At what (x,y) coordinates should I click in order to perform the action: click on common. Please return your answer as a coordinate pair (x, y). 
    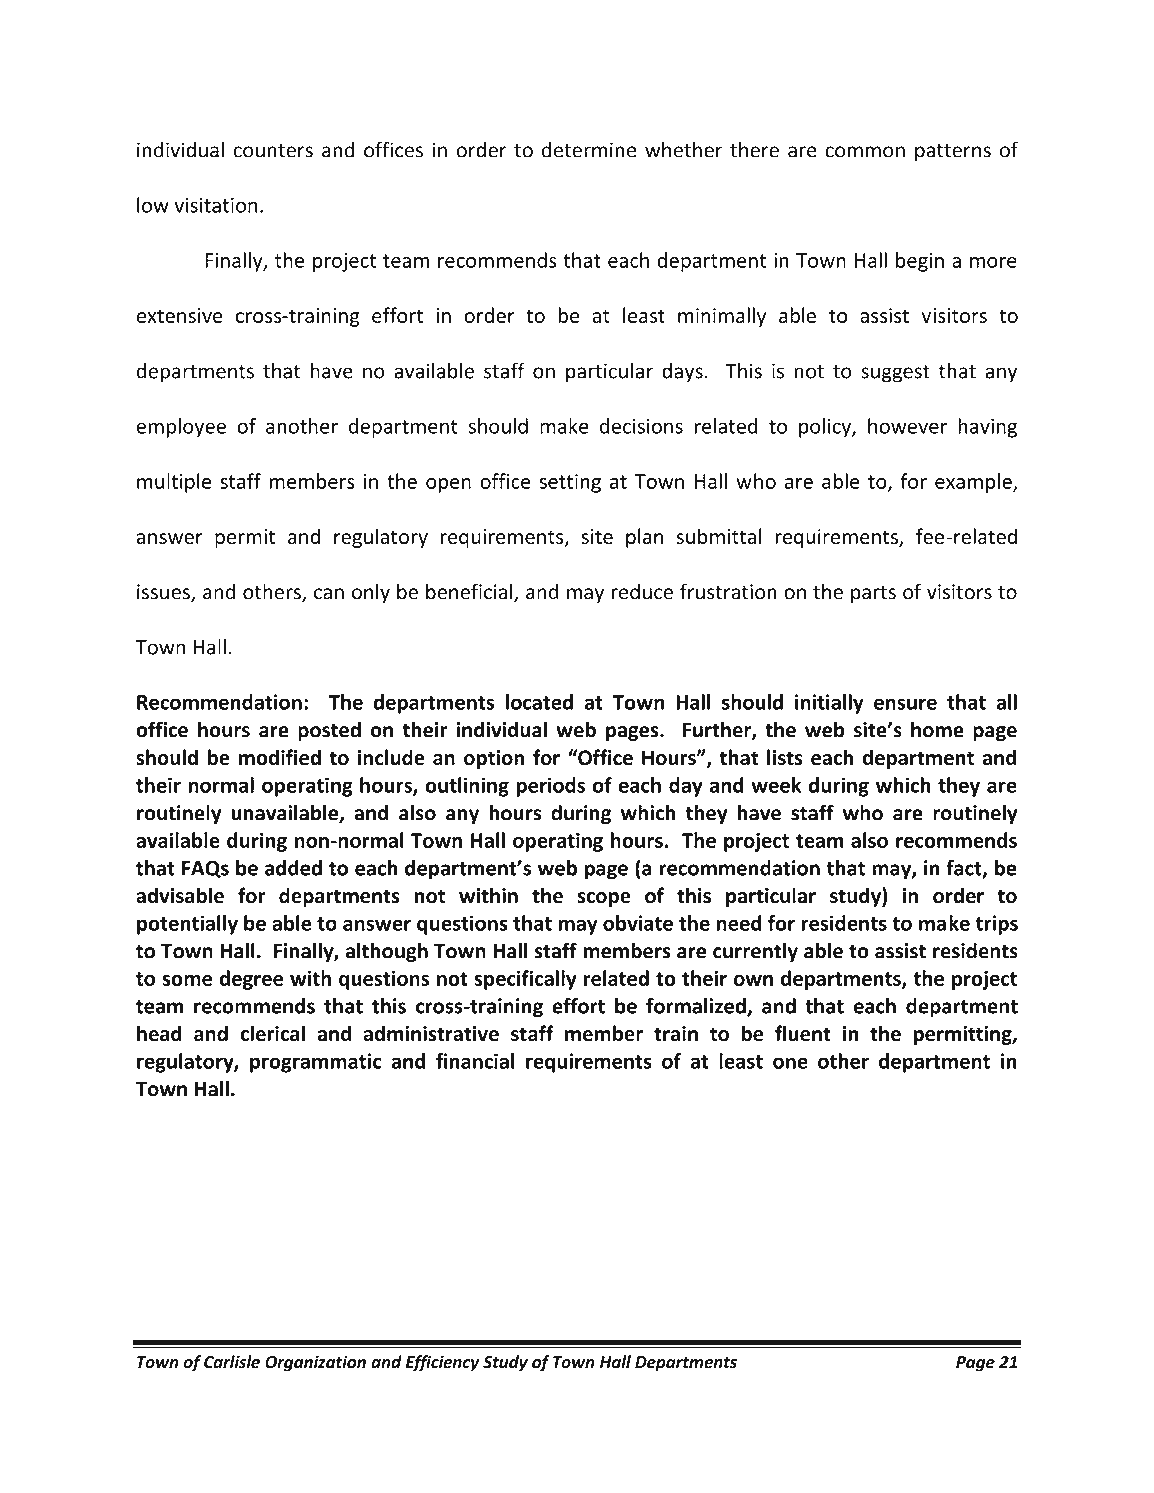
    Looking at the image, I should click on (865, 152).
